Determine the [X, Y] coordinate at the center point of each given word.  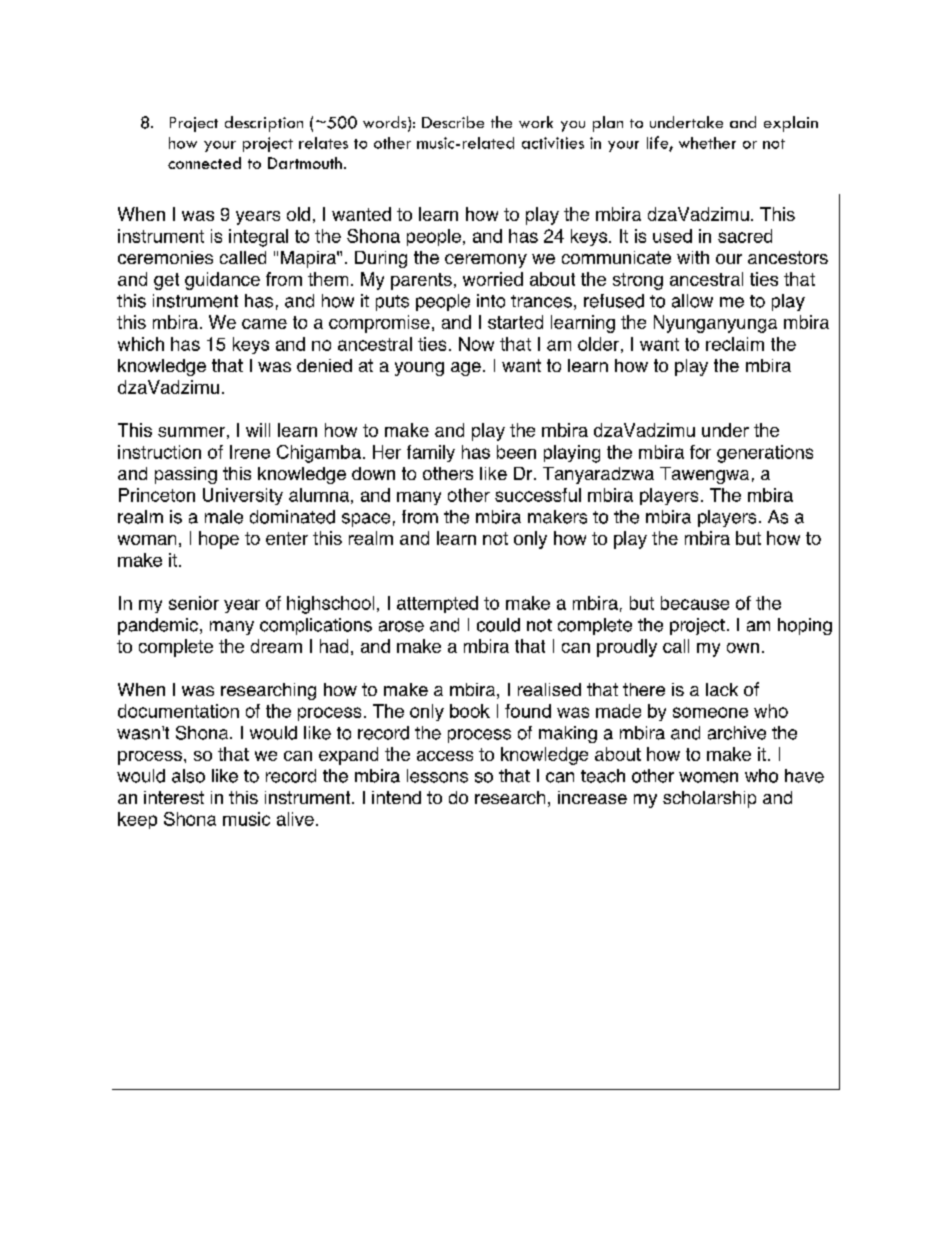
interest [174, 797]
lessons [437, 776]
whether [707, 143]
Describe [453, 122]
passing [186, 475]
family [431, 453]
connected [204, 163]
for [700, 452]
